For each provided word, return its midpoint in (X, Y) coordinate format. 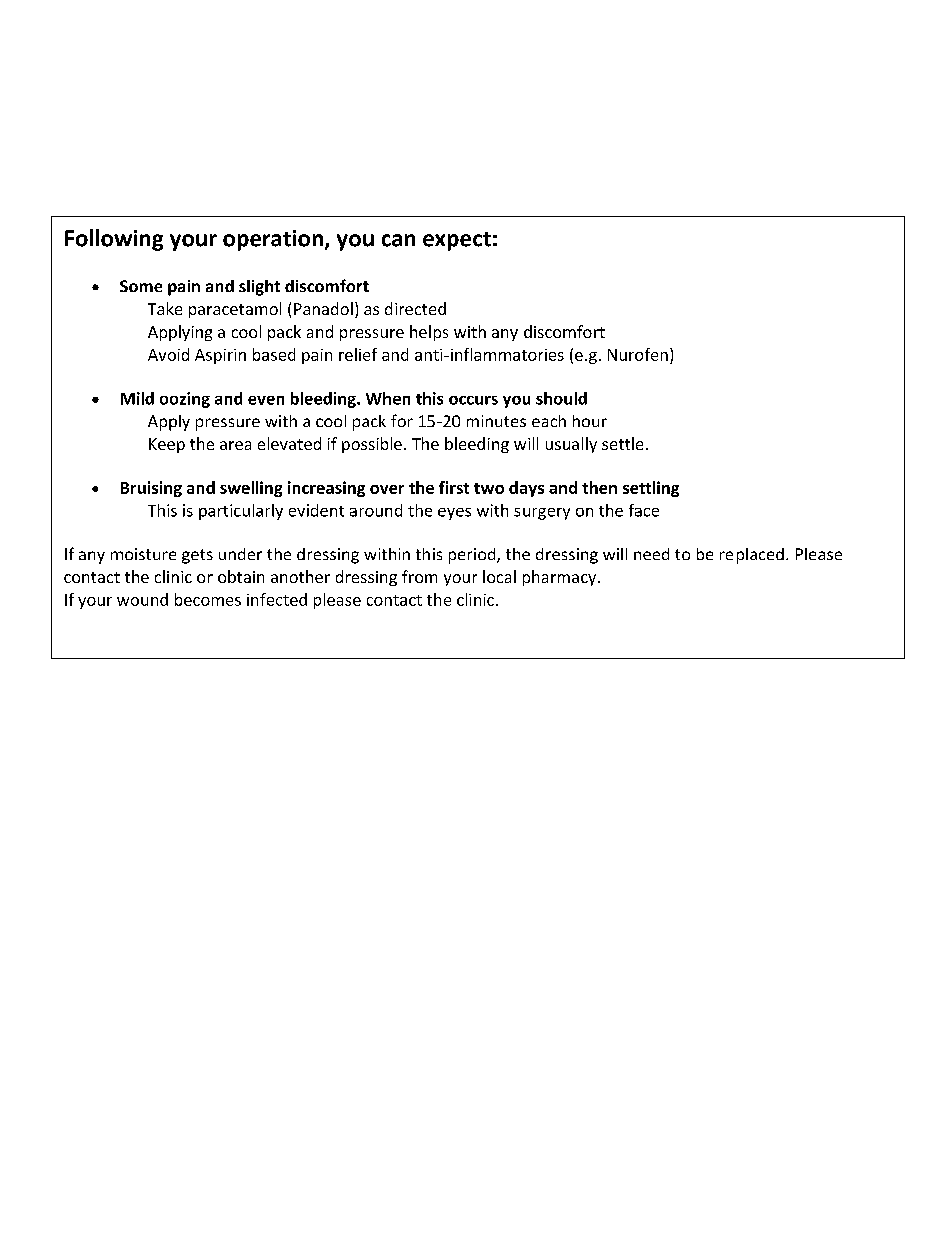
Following (114, 240)
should (561, 398)
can (398, 240)
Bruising (151, 489)
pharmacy (561, 578)
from (419, 576)
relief (358, 354)
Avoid (168, 354)
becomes (208, 599)
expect (457, 241)
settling (651, 489)
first (454, 487)
